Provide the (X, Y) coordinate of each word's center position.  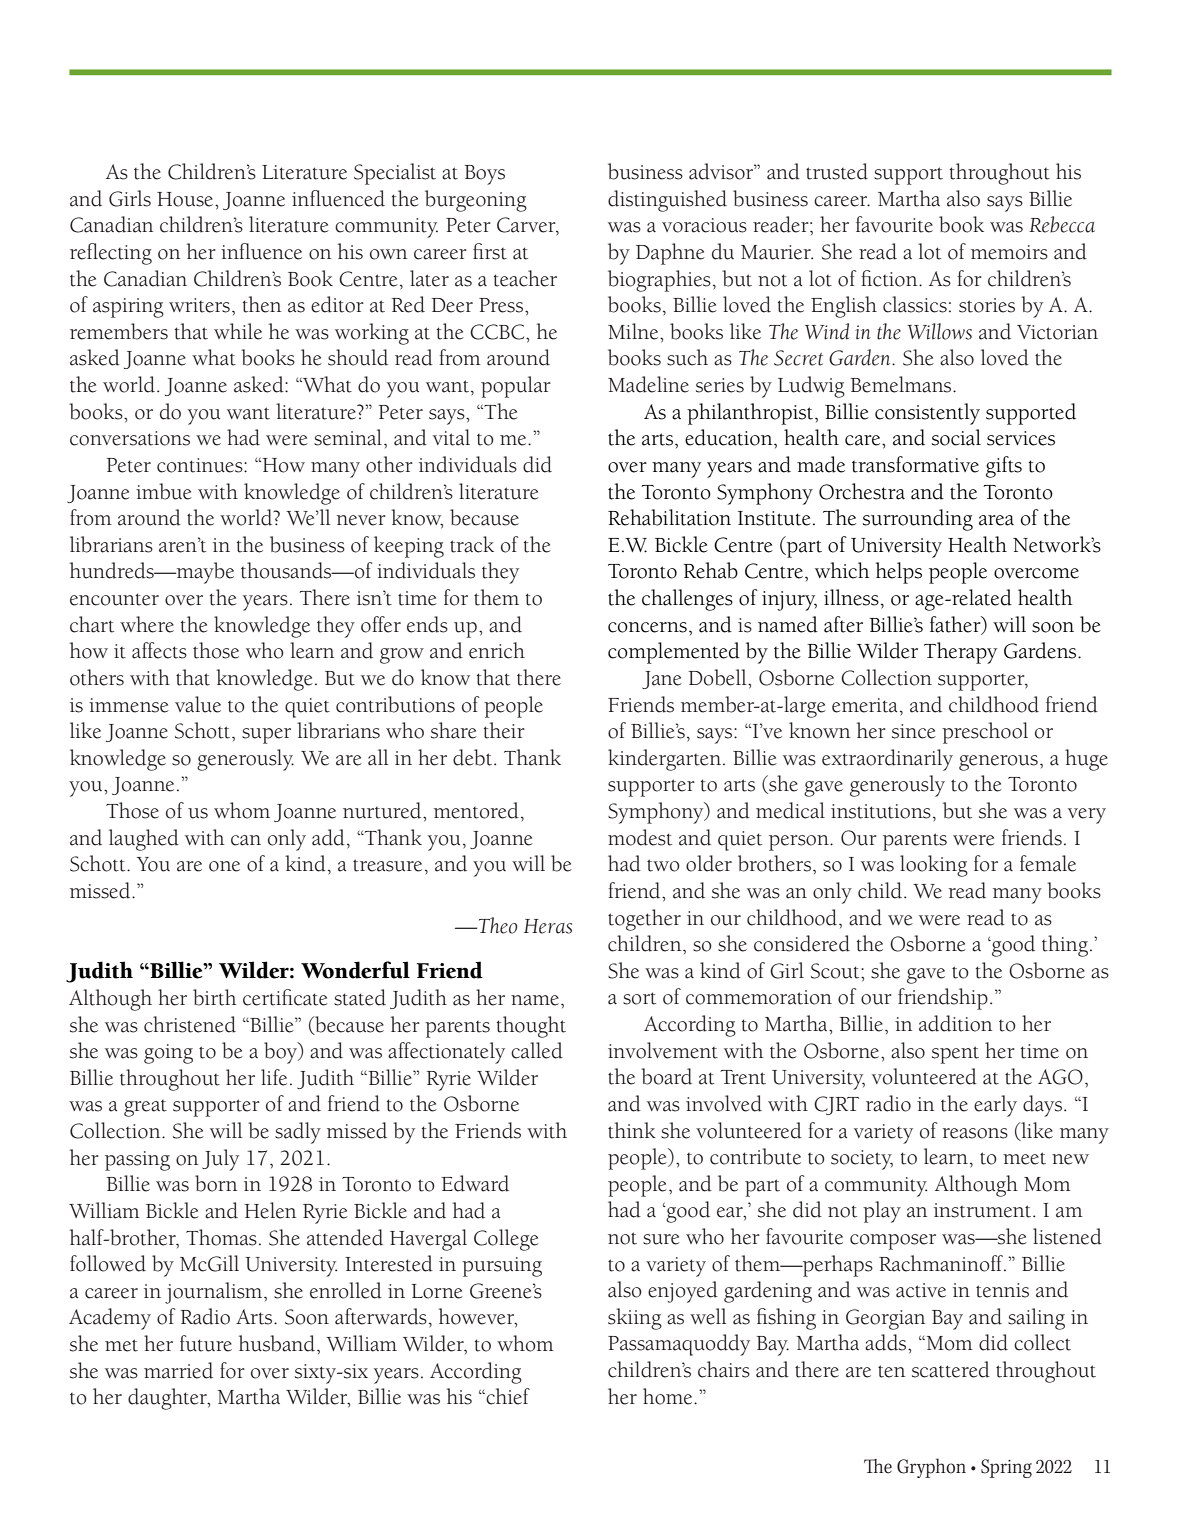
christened (190, 1024)
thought (531, 1027)
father (956, 625)
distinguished (667, 201)
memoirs (1009, 252)
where (147, 624)
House (186, 199)
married (178, 1370)
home (669, 1396)
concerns (647, 627)
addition (955, 1023)
